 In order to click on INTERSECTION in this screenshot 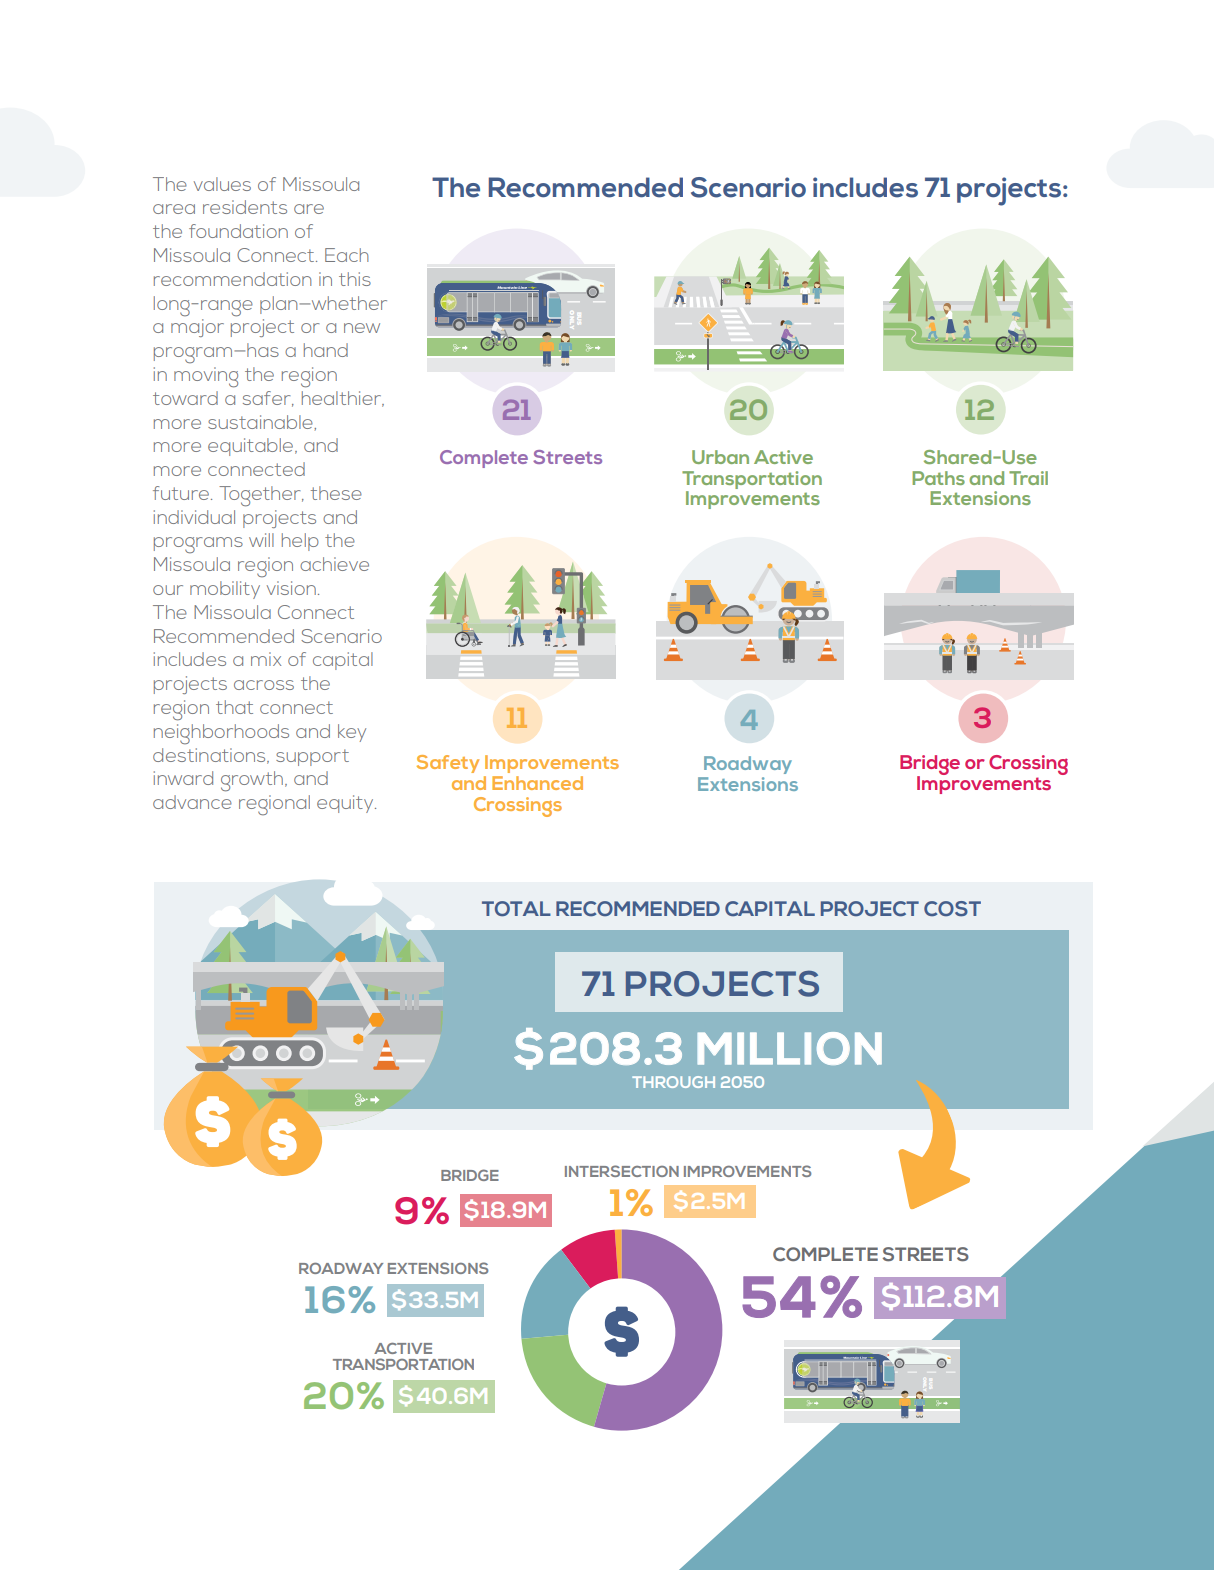, I will do `click(622, 1171)`.
